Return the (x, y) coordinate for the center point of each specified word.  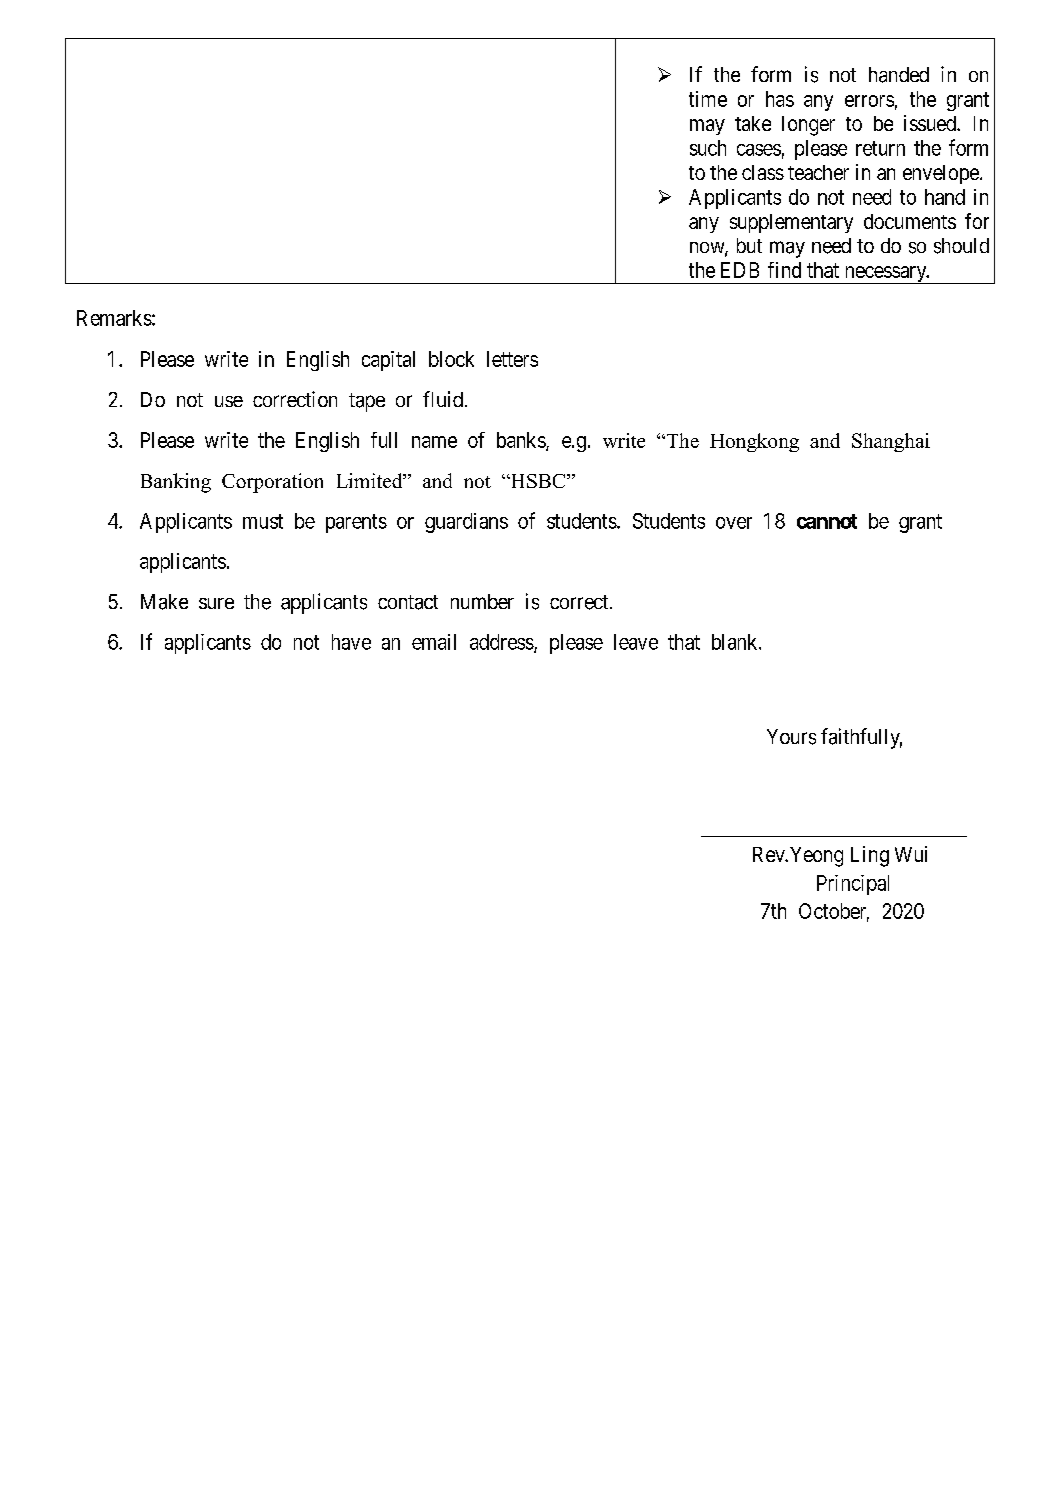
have (351, 642)
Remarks (114, 318)
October (834, 912)
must (263, 521)
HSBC (538, 481)
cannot (827, 521)
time (708, 99)
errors (869, 101)
